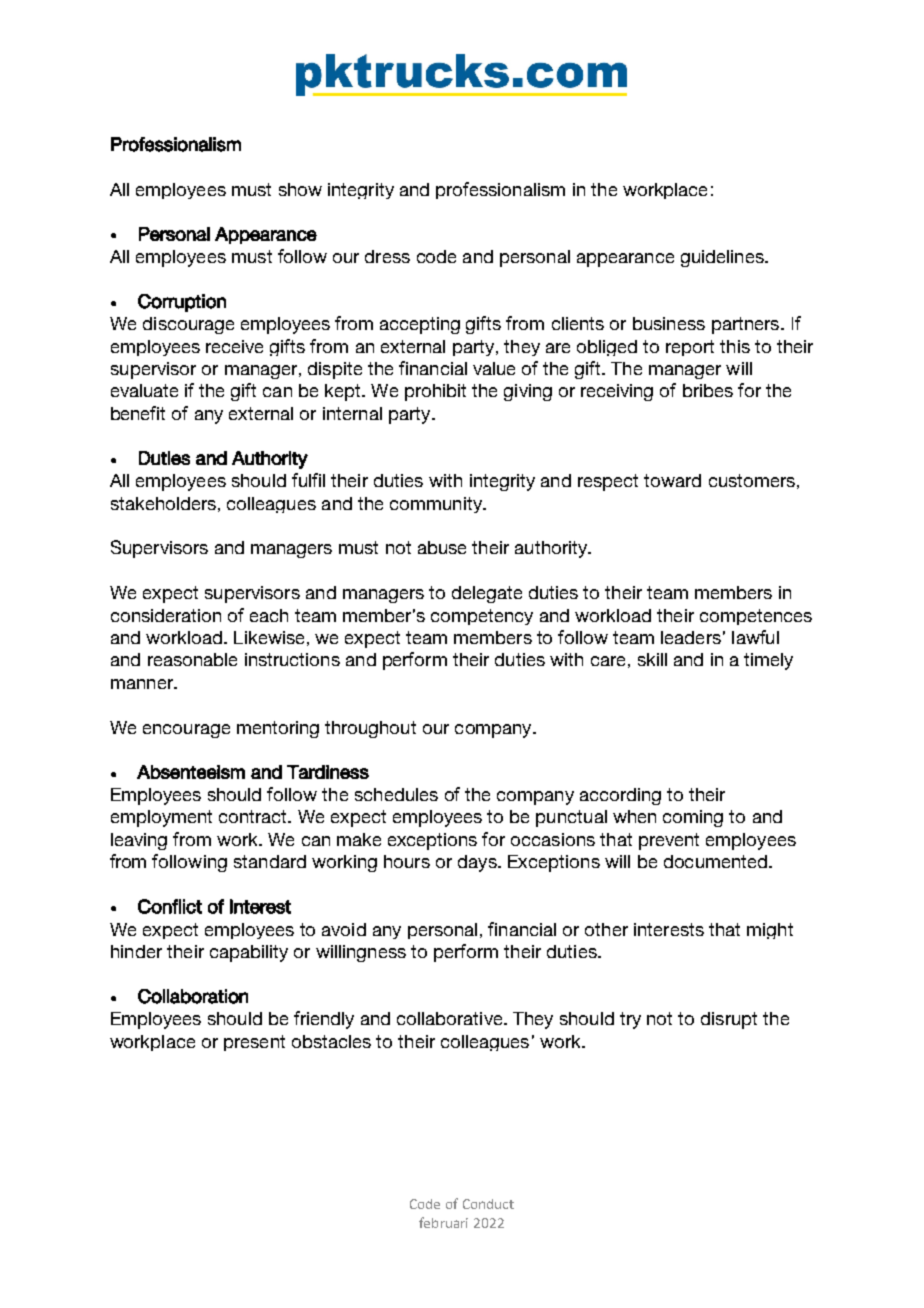  I want to click on days, so click(478, 863).
